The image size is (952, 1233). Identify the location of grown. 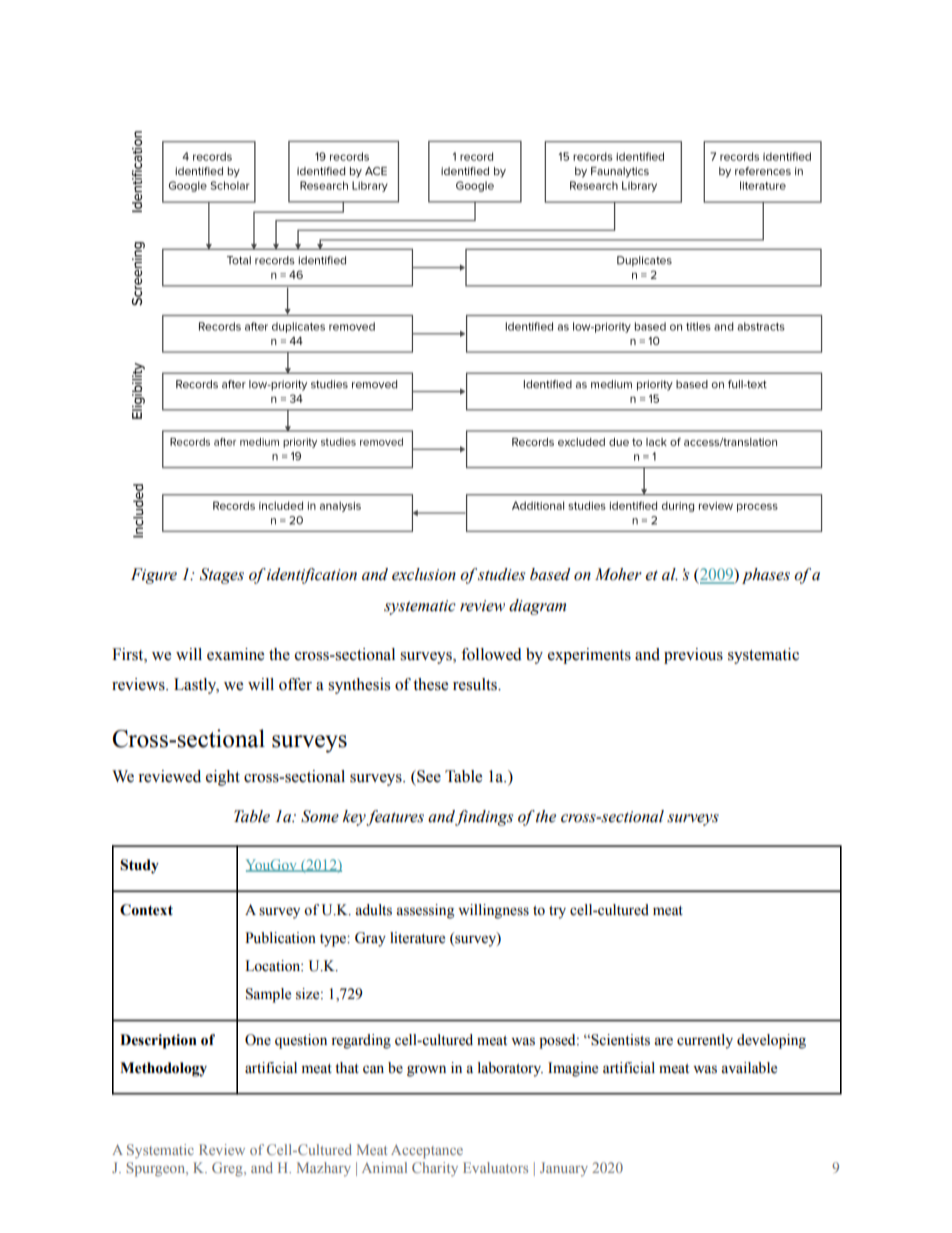
(426, 1071).
